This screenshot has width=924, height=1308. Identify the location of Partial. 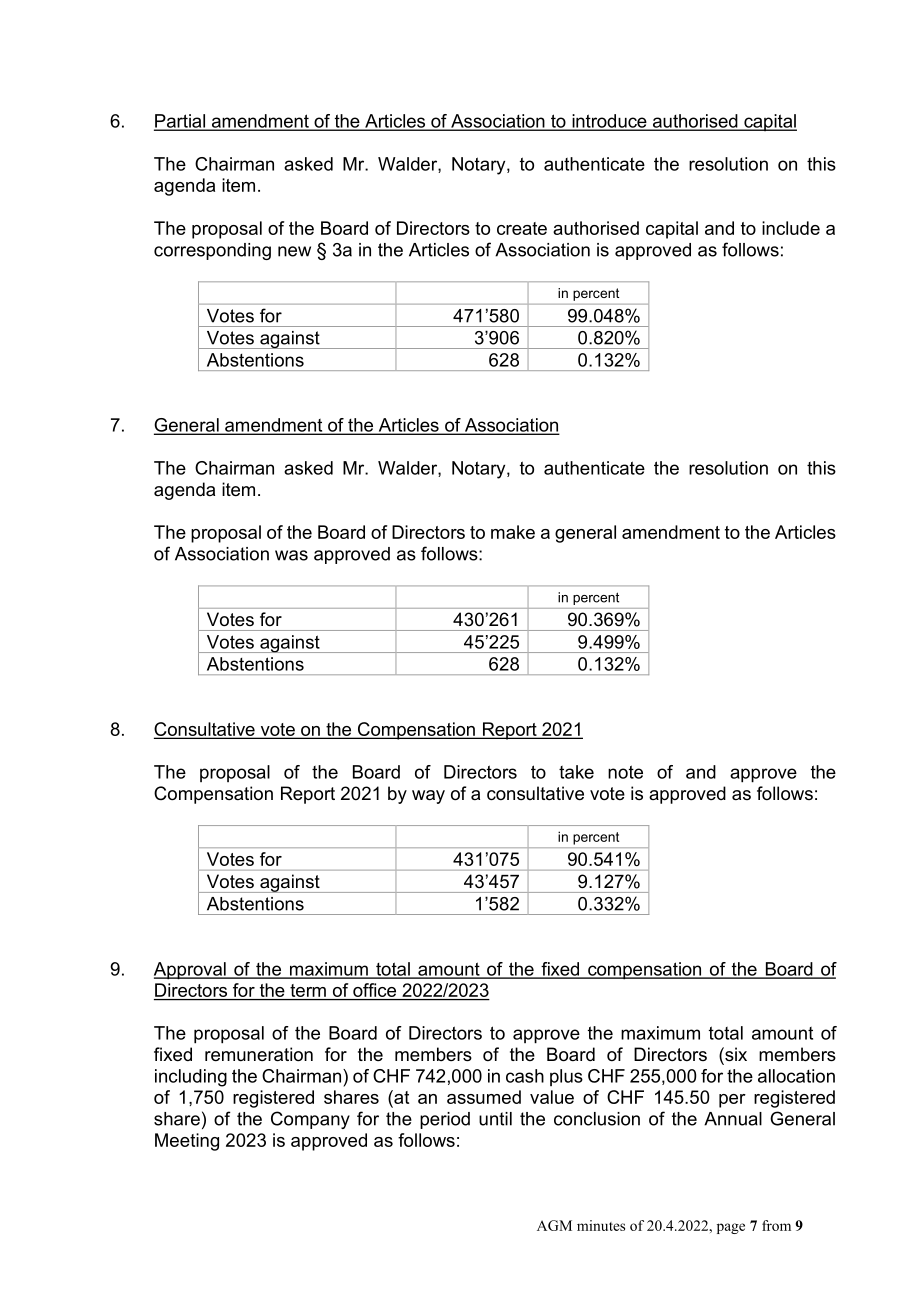
(181, 122).
